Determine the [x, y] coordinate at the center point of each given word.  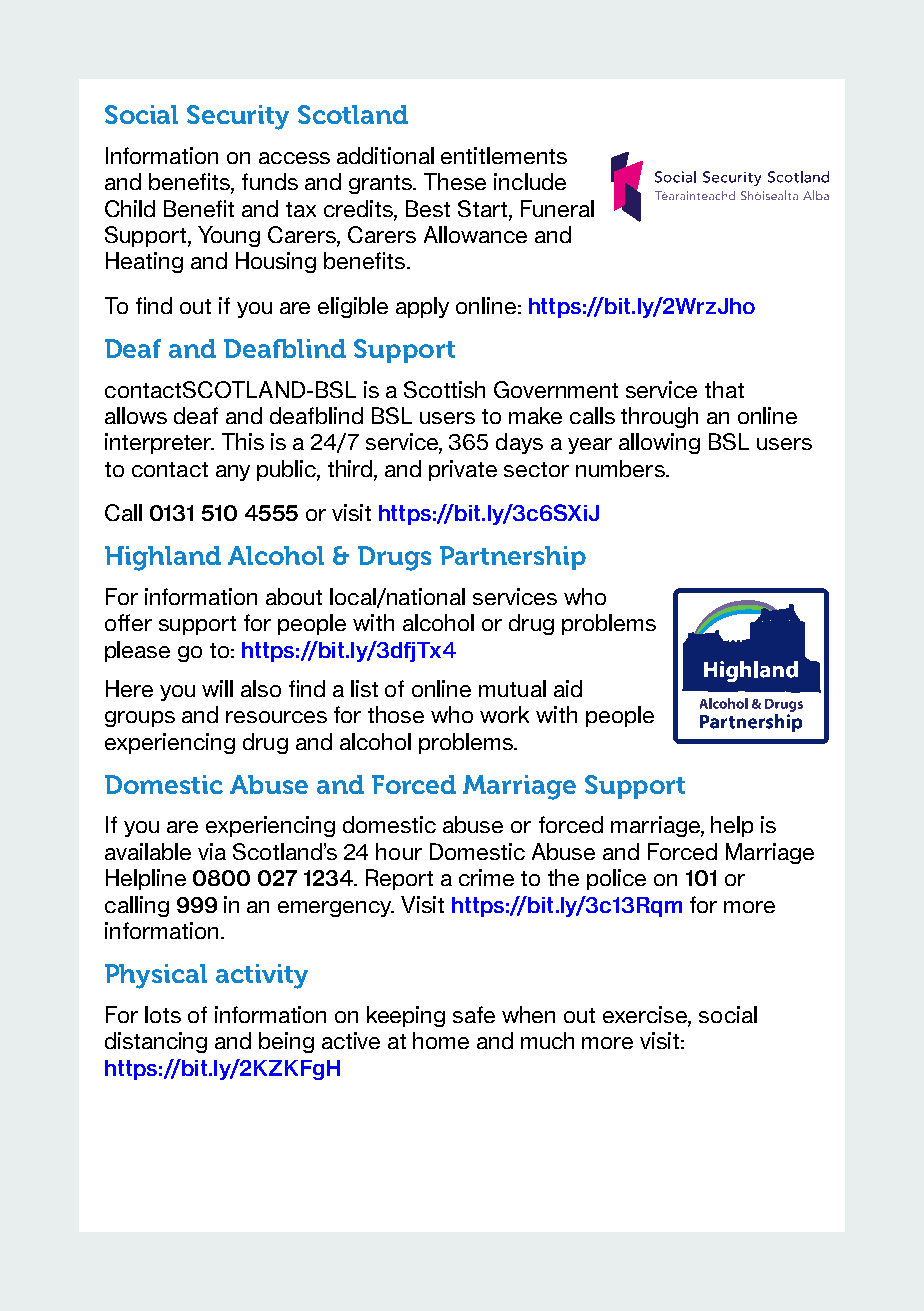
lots [163, 1014]
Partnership [513, 558]
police [616, 879]
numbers [621, 468]
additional [385, 155]
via [212, 851]
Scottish [444, 389]
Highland [163, 558]
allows [136, 415]
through [659, 417]
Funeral [557, 208]
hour [399, 851]
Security [238, 117]
